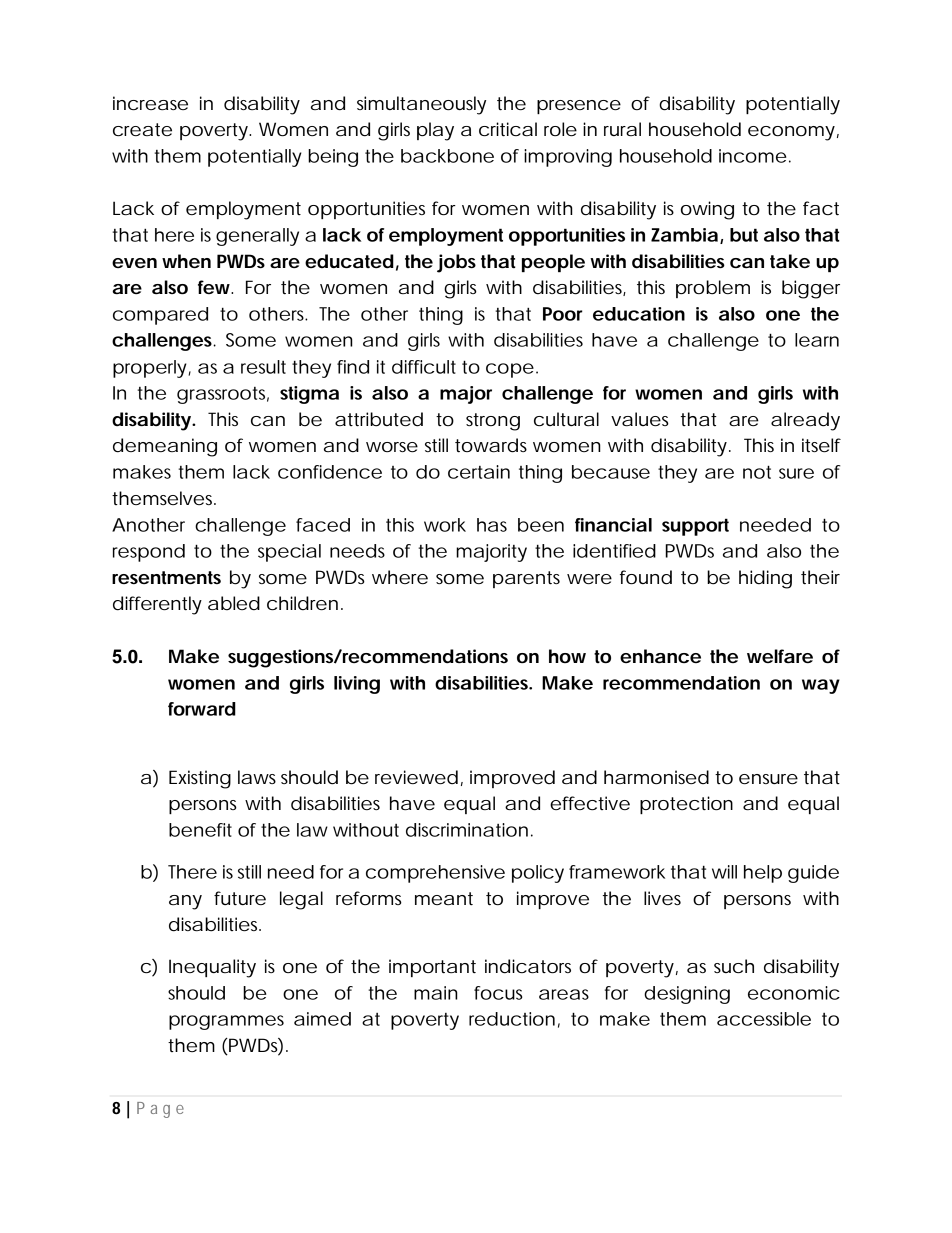  I want to click on parents, so click(526, 579).
